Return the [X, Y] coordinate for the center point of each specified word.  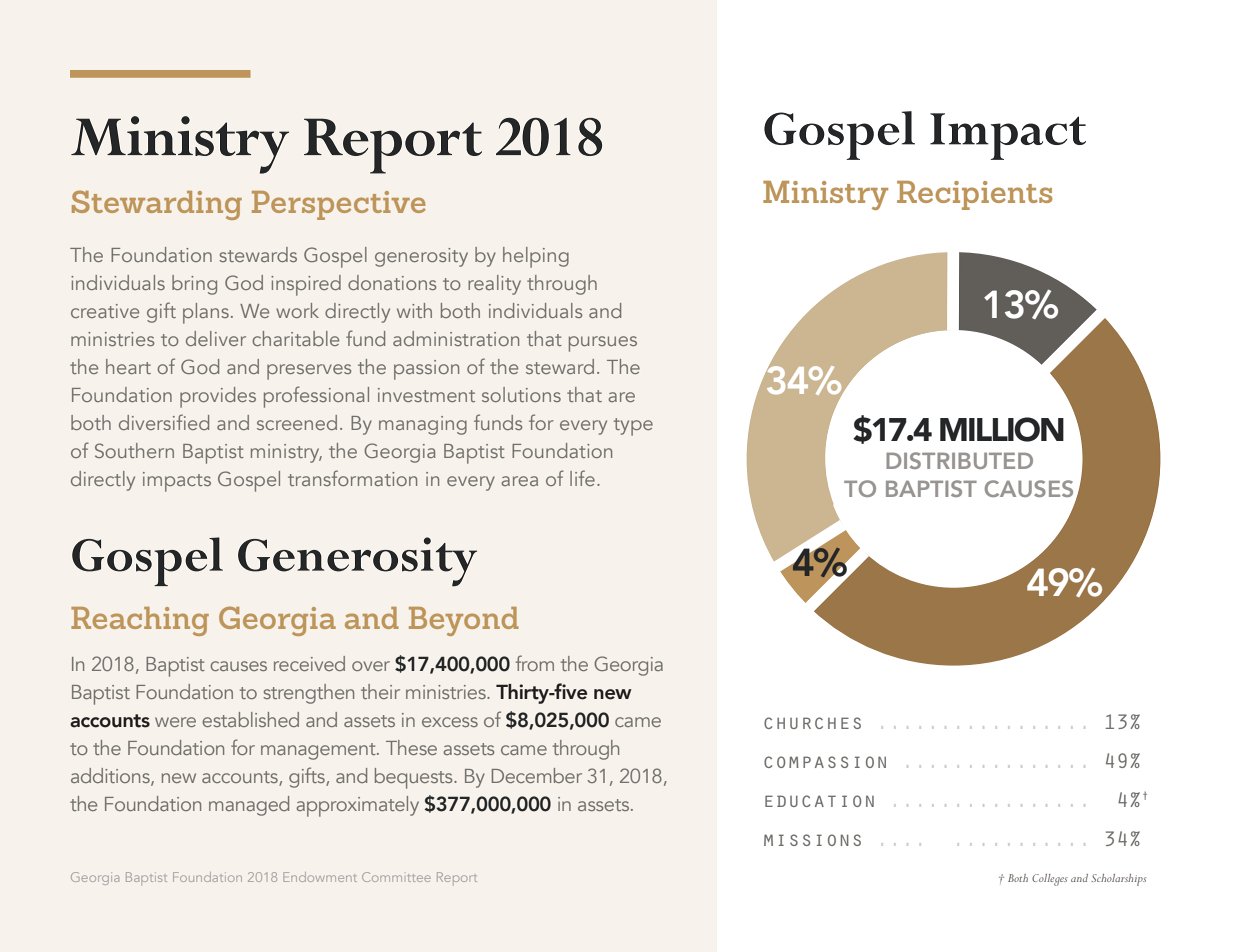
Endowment [320, 877]
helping [536, 257]
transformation [352, 478]
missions [812, 840]
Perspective [339, 205]
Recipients [975, 195]
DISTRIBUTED [959, 460]
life [582, 478]
